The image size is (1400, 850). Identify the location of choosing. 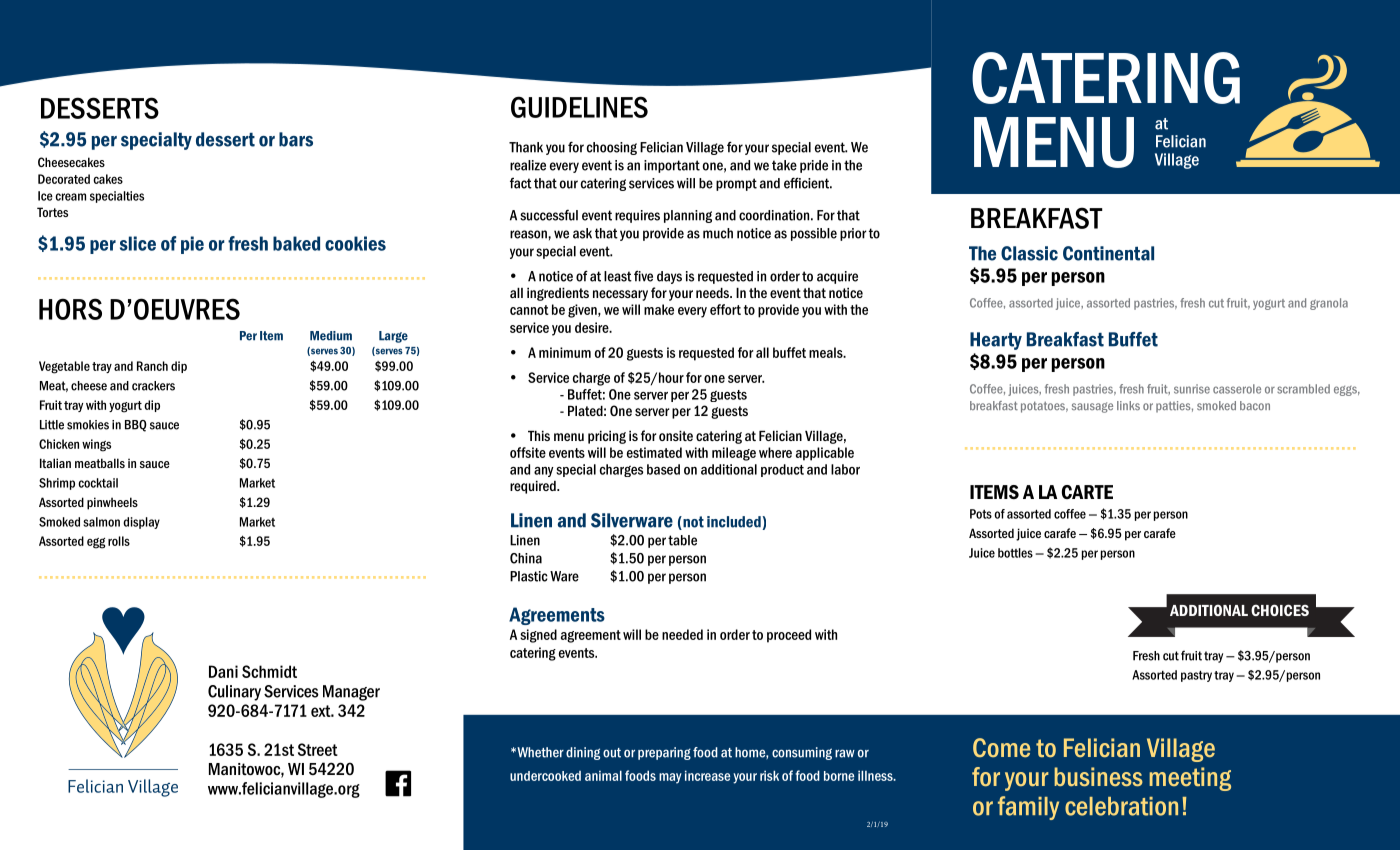
(612, 148).
